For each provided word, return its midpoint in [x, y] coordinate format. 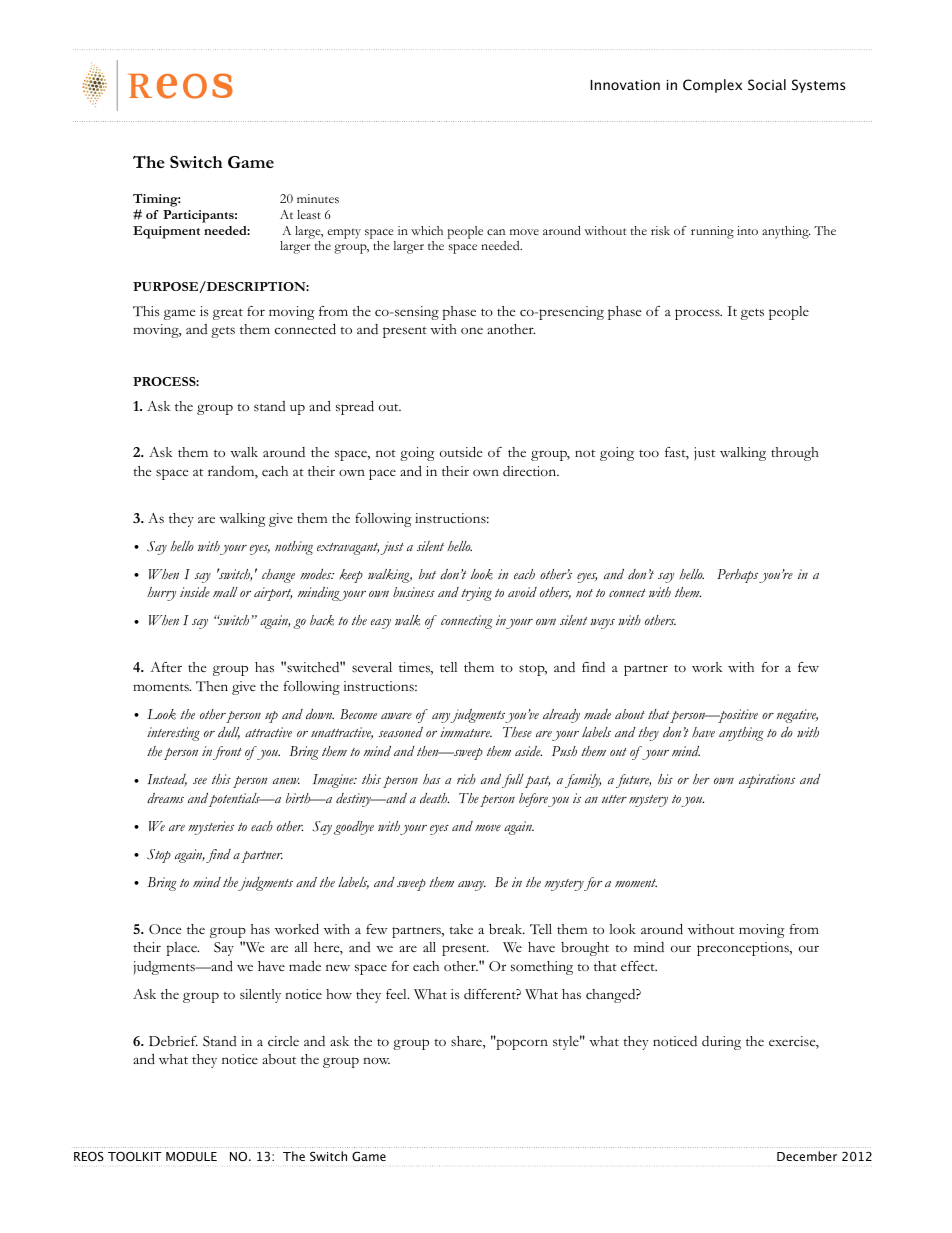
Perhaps [737, 576]
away [472, 886]
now [376, 1060]
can [496, 232]
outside [461, 452]
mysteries [211, 828]
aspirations [767, 781]
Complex [712, 86]
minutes [318, 198]
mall [225, 592]
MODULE [191, 1156]
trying [476, 594]
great [228, 314]
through [795, 454]
